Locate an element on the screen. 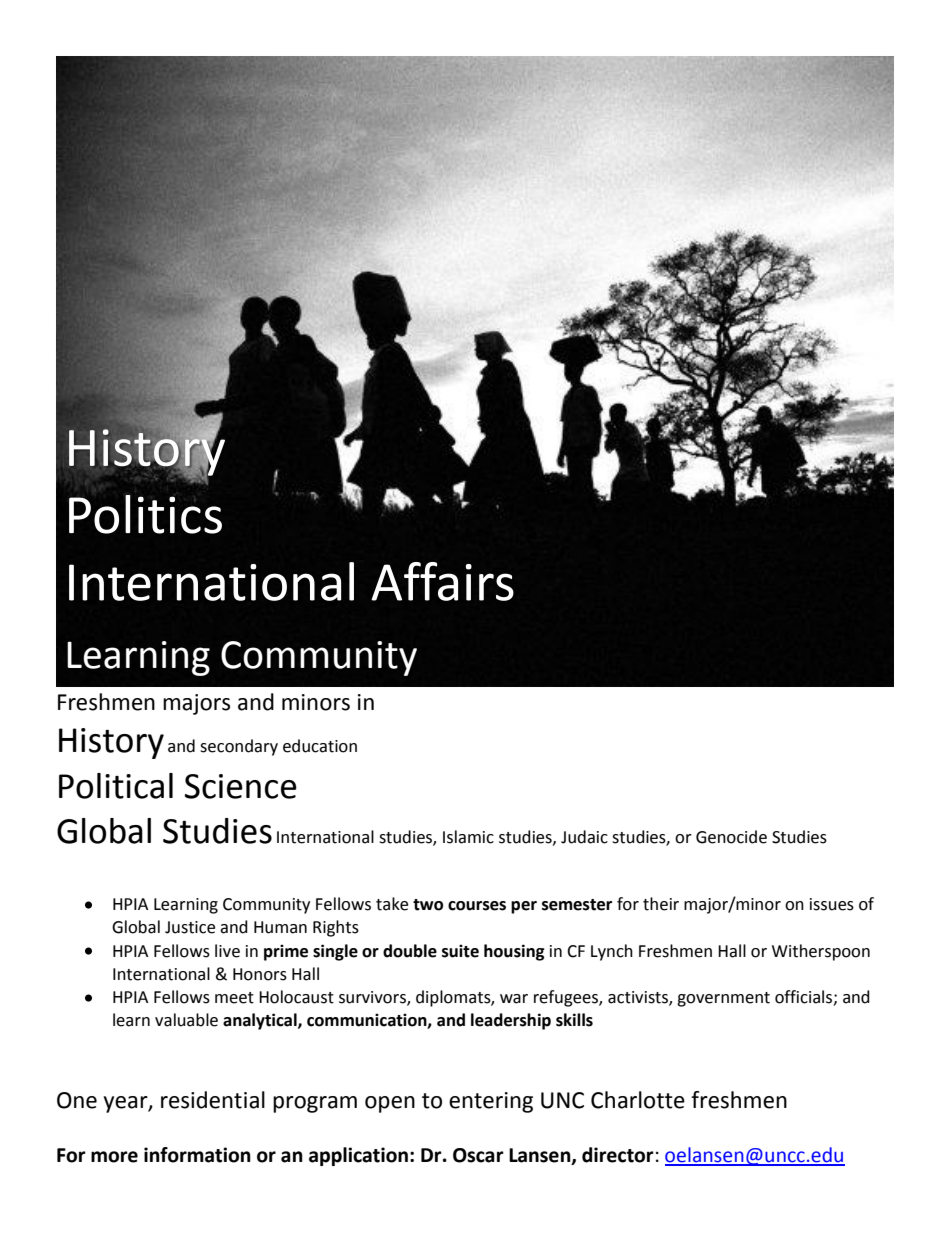 This screenshot has height=1233, width=952. Politics is located at coordinates (145, 514).
